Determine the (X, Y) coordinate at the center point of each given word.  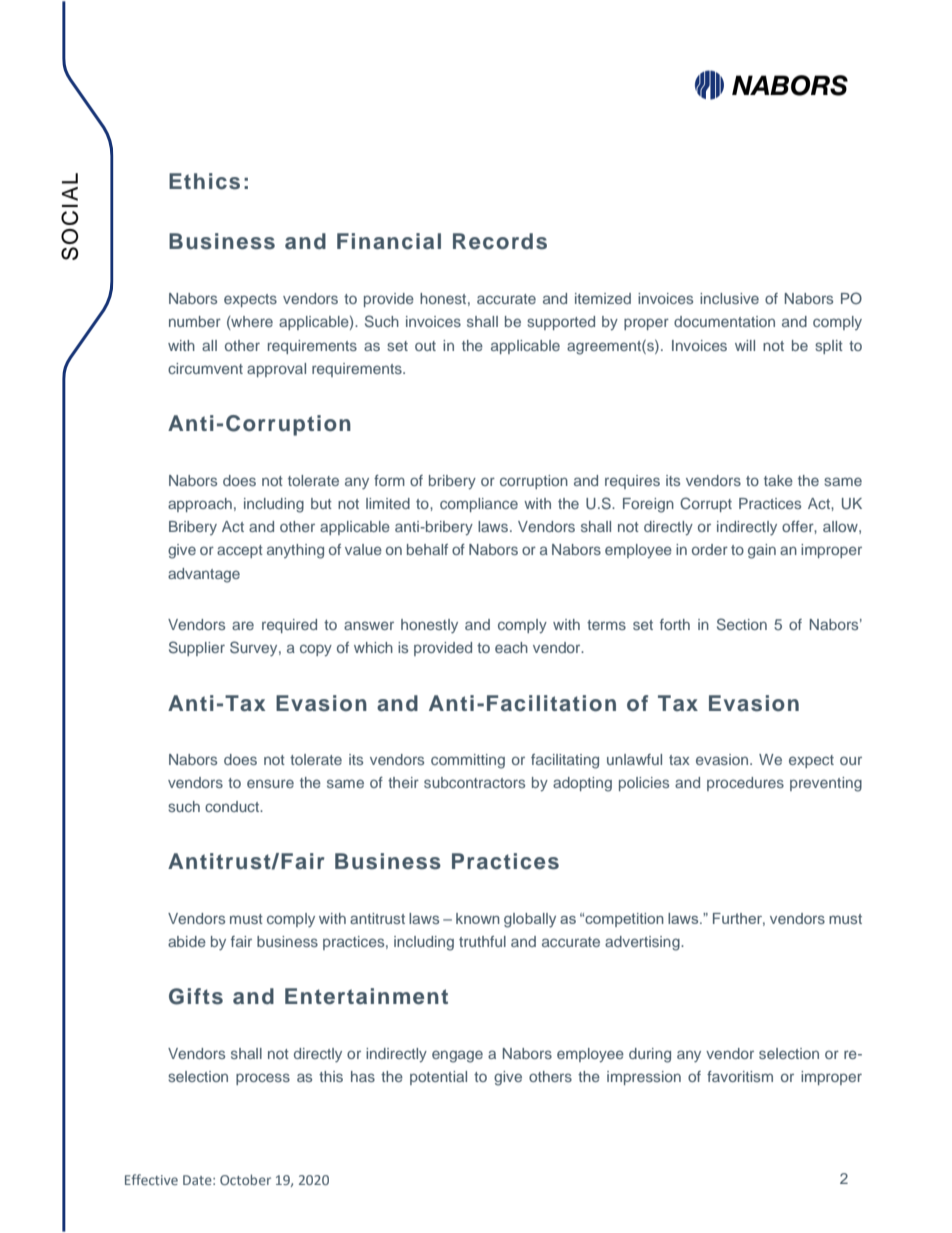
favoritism (740, 1076)
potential (438, 1078)
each (511, 647)
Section (742, 624)
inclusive (729, 298)
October (245, 1179)
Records (500, 241)
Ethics (204, 181)
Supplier (197, 648)
